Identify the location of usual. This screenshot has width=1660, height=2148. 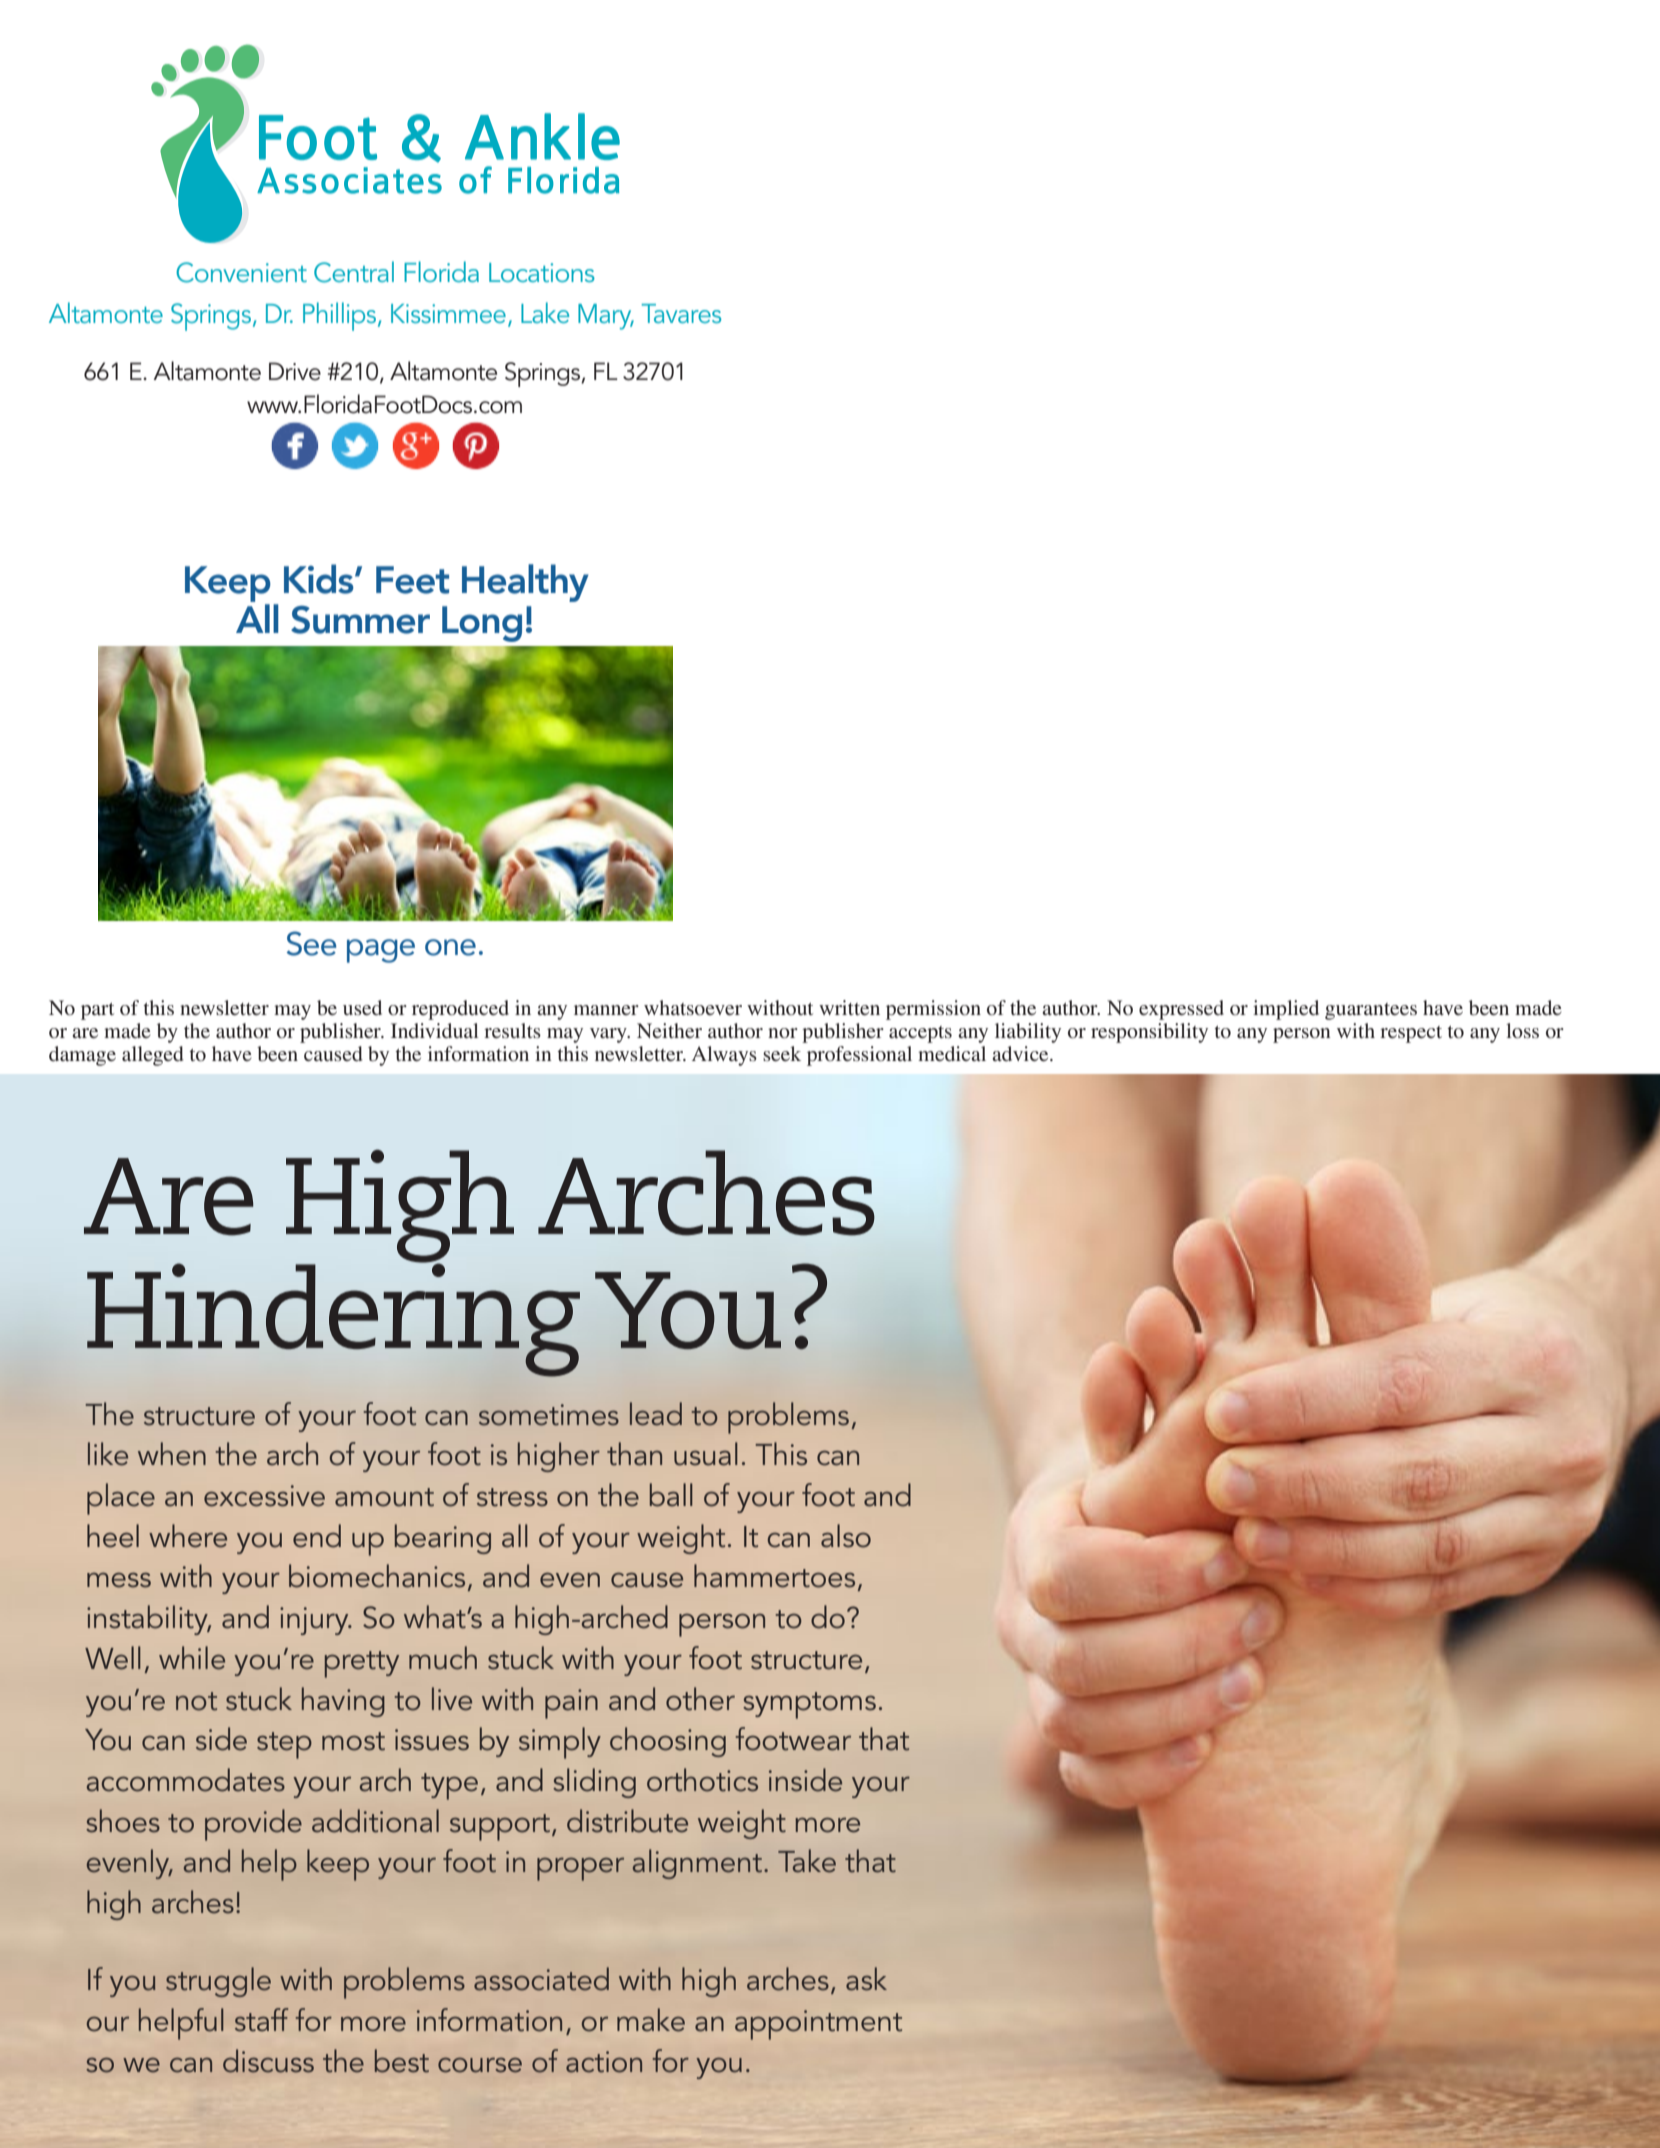
(706, 1454).
